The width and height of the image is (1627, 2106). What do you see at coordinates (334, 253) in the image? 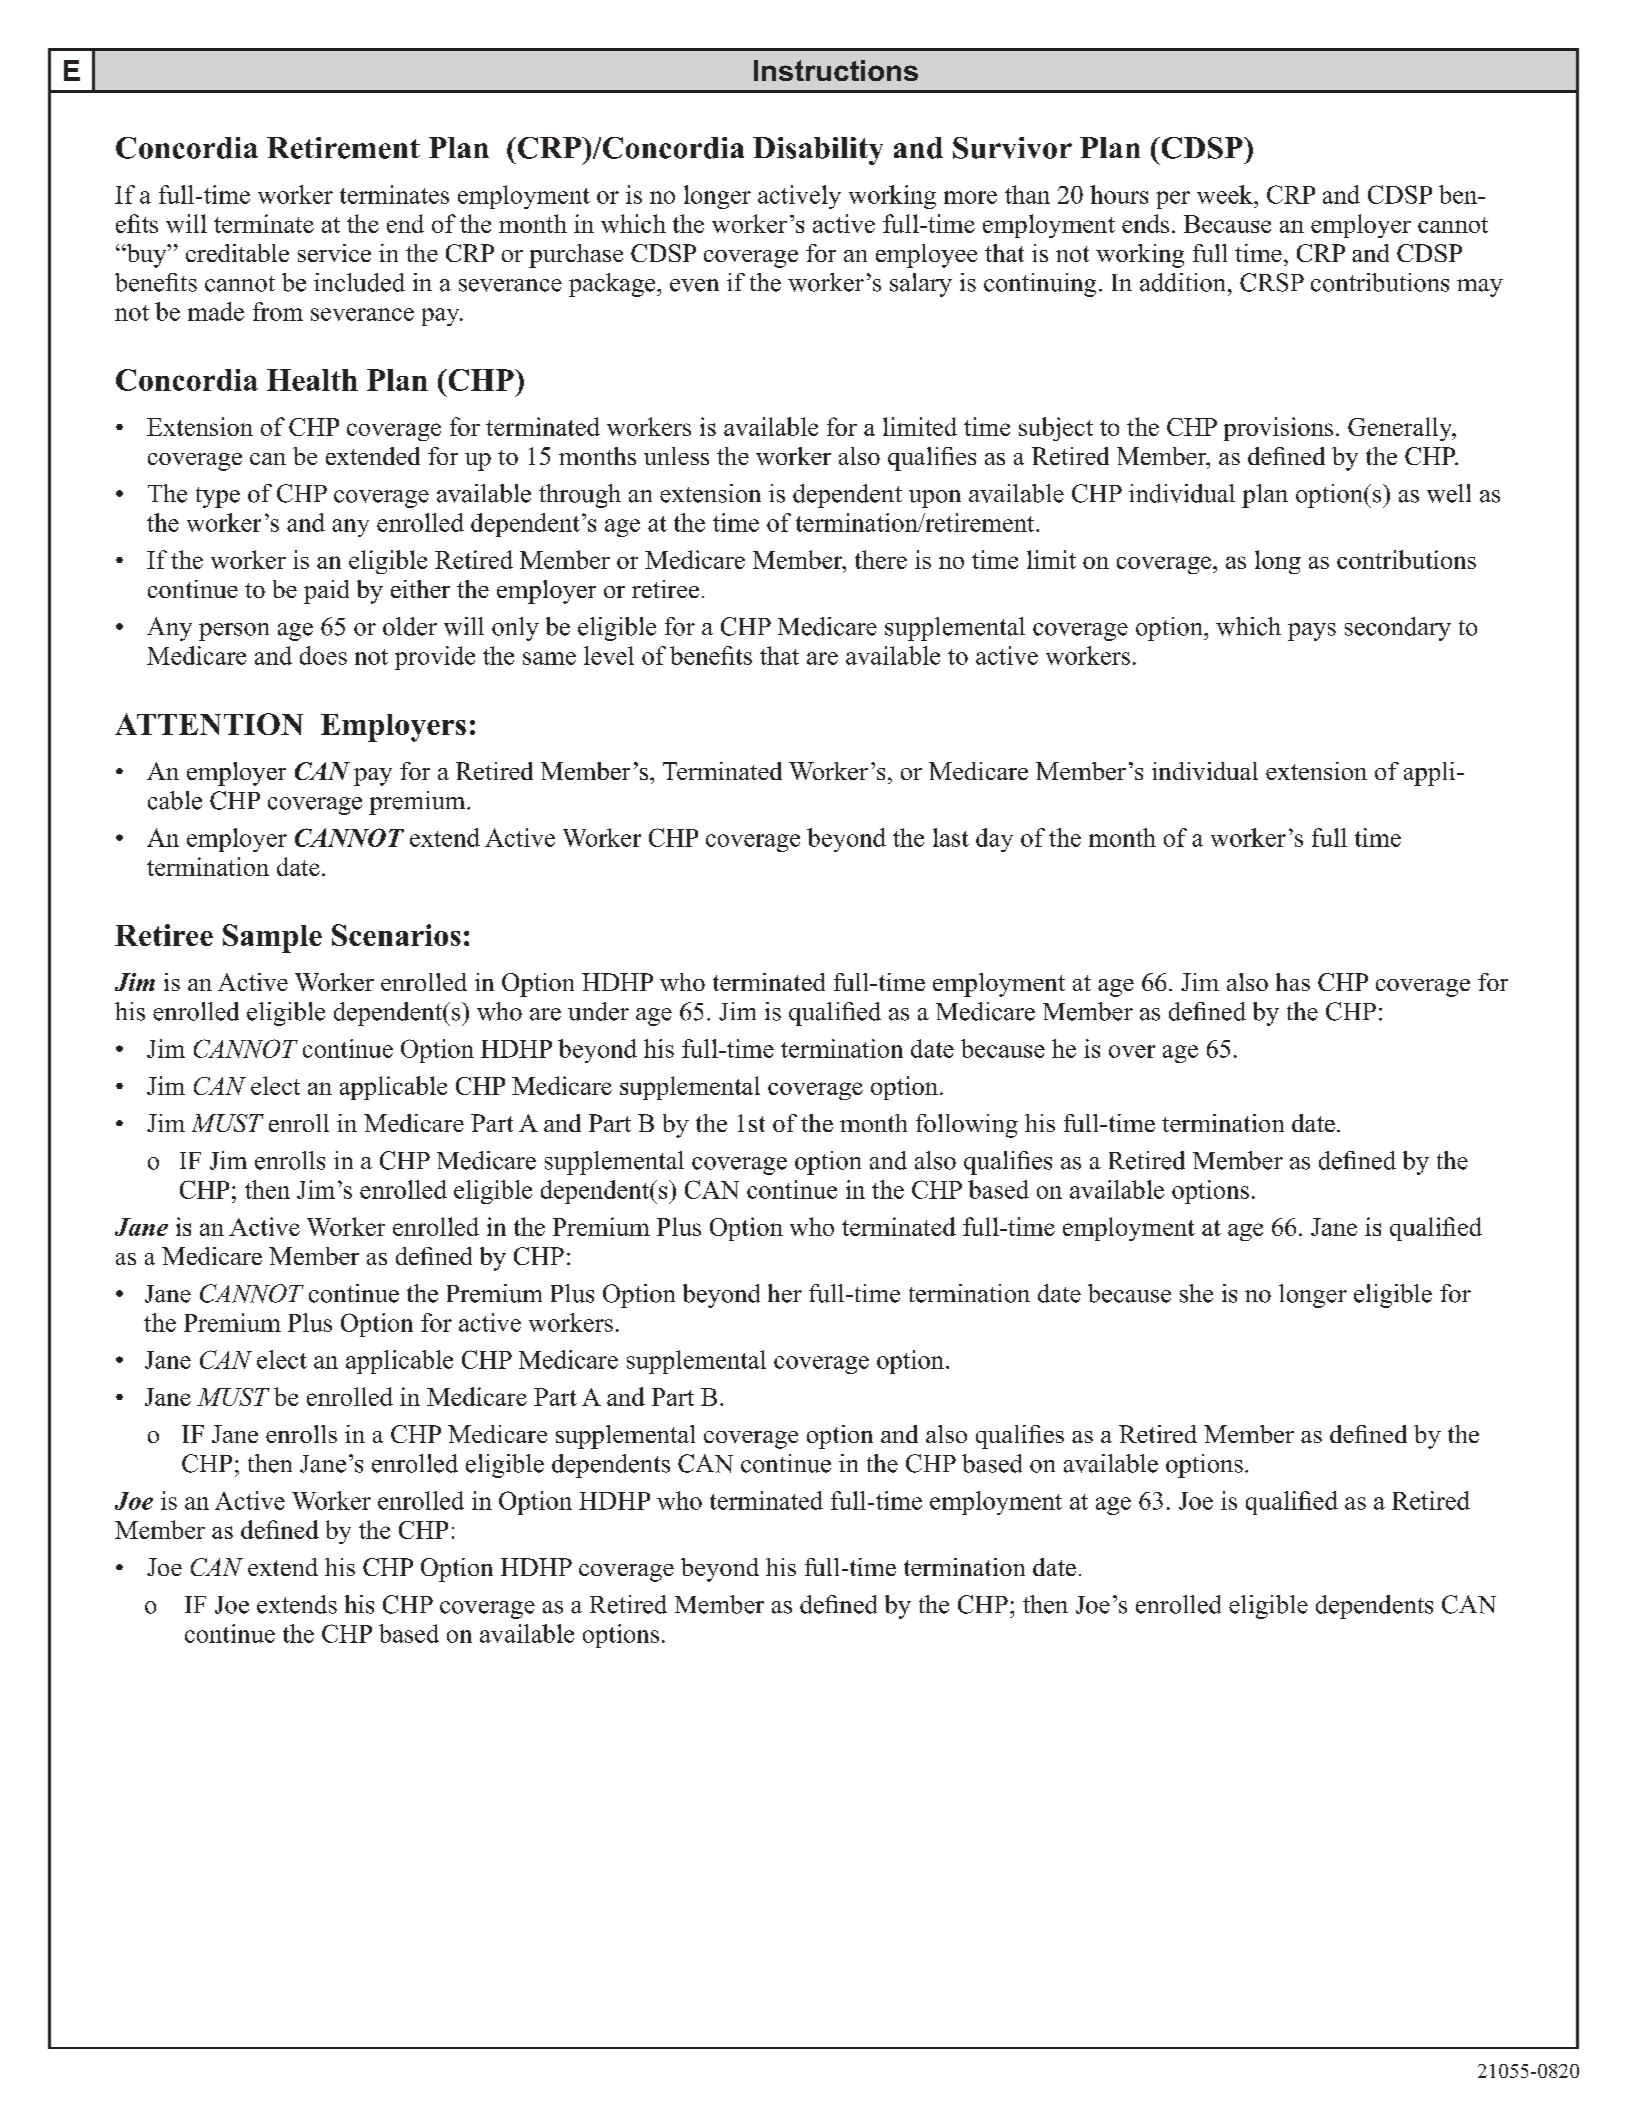
I see `service` at bounding box center [334, 253].
